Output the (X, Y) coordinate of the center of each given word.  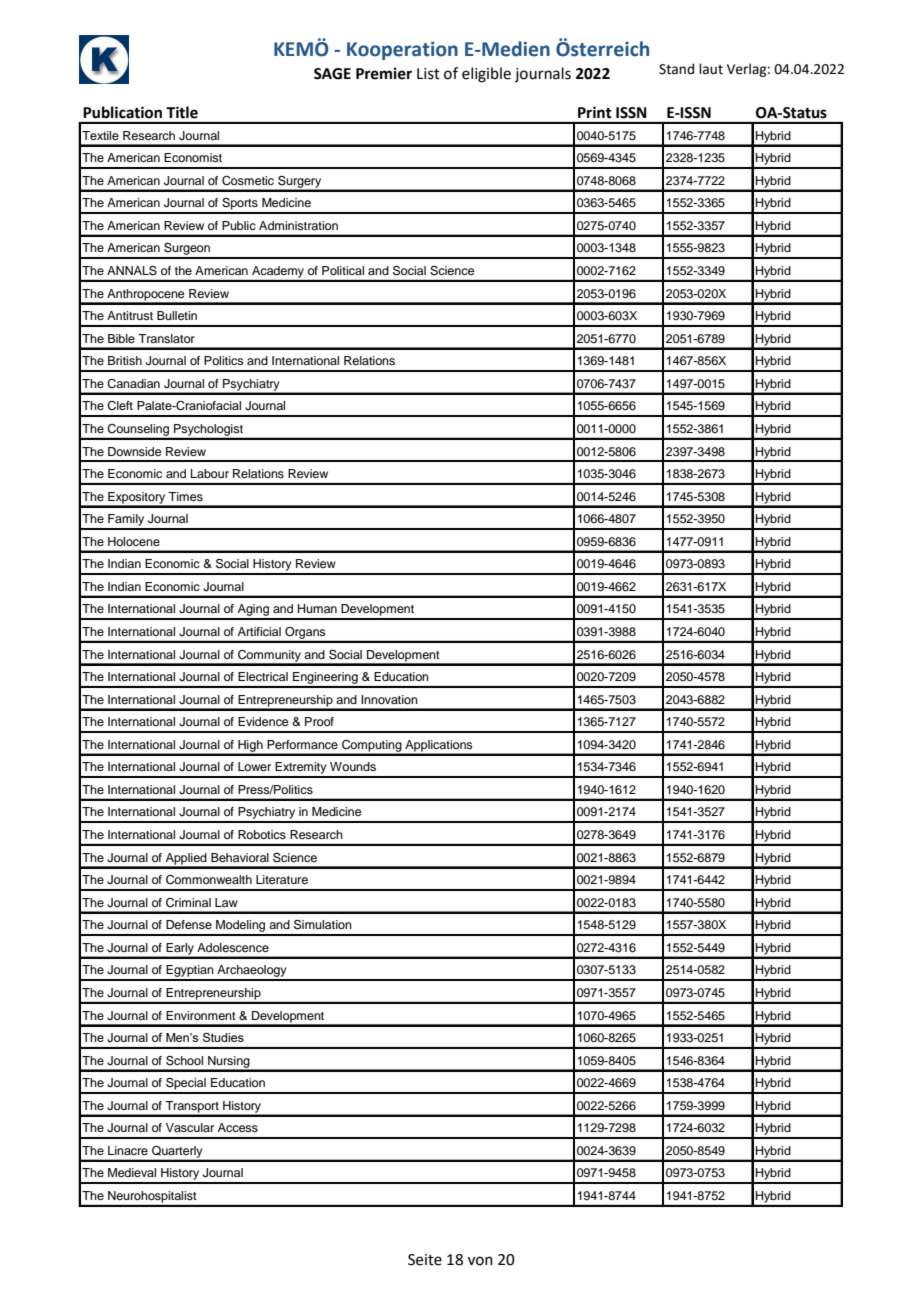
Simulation (323, 925)
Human (317, 608)
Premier (384, 73)
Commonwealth (209, 880)
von (480, 1261)
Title (182, 112)
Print (595, 112)
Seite (425, 1260)
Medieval (132, 1172)
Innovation (389, 699)
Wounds (353, 766)
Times (185, 496)
